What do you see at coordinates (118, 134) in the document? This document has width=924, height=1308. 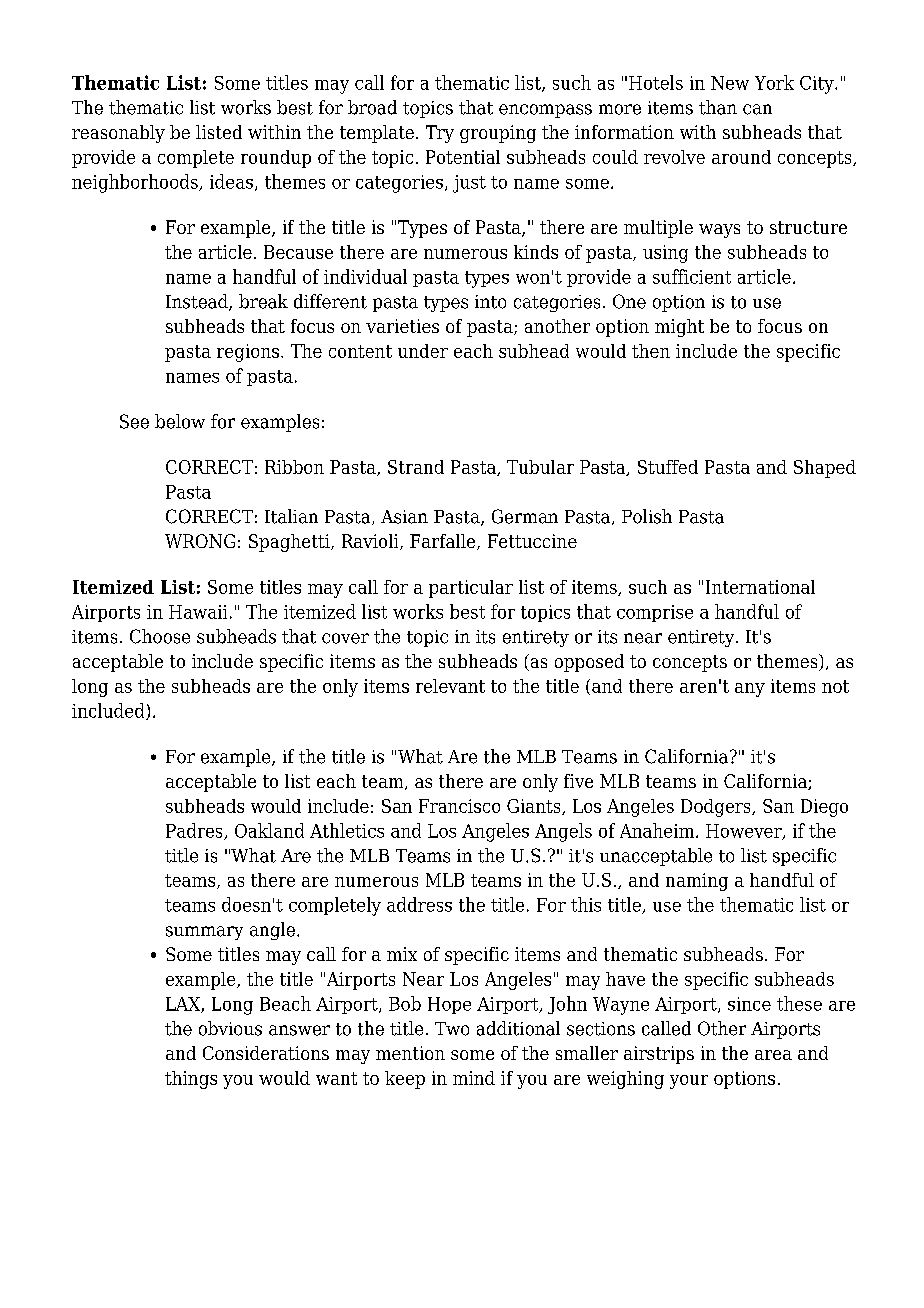 I see `reasonably` at bounding box center [118, 134].
